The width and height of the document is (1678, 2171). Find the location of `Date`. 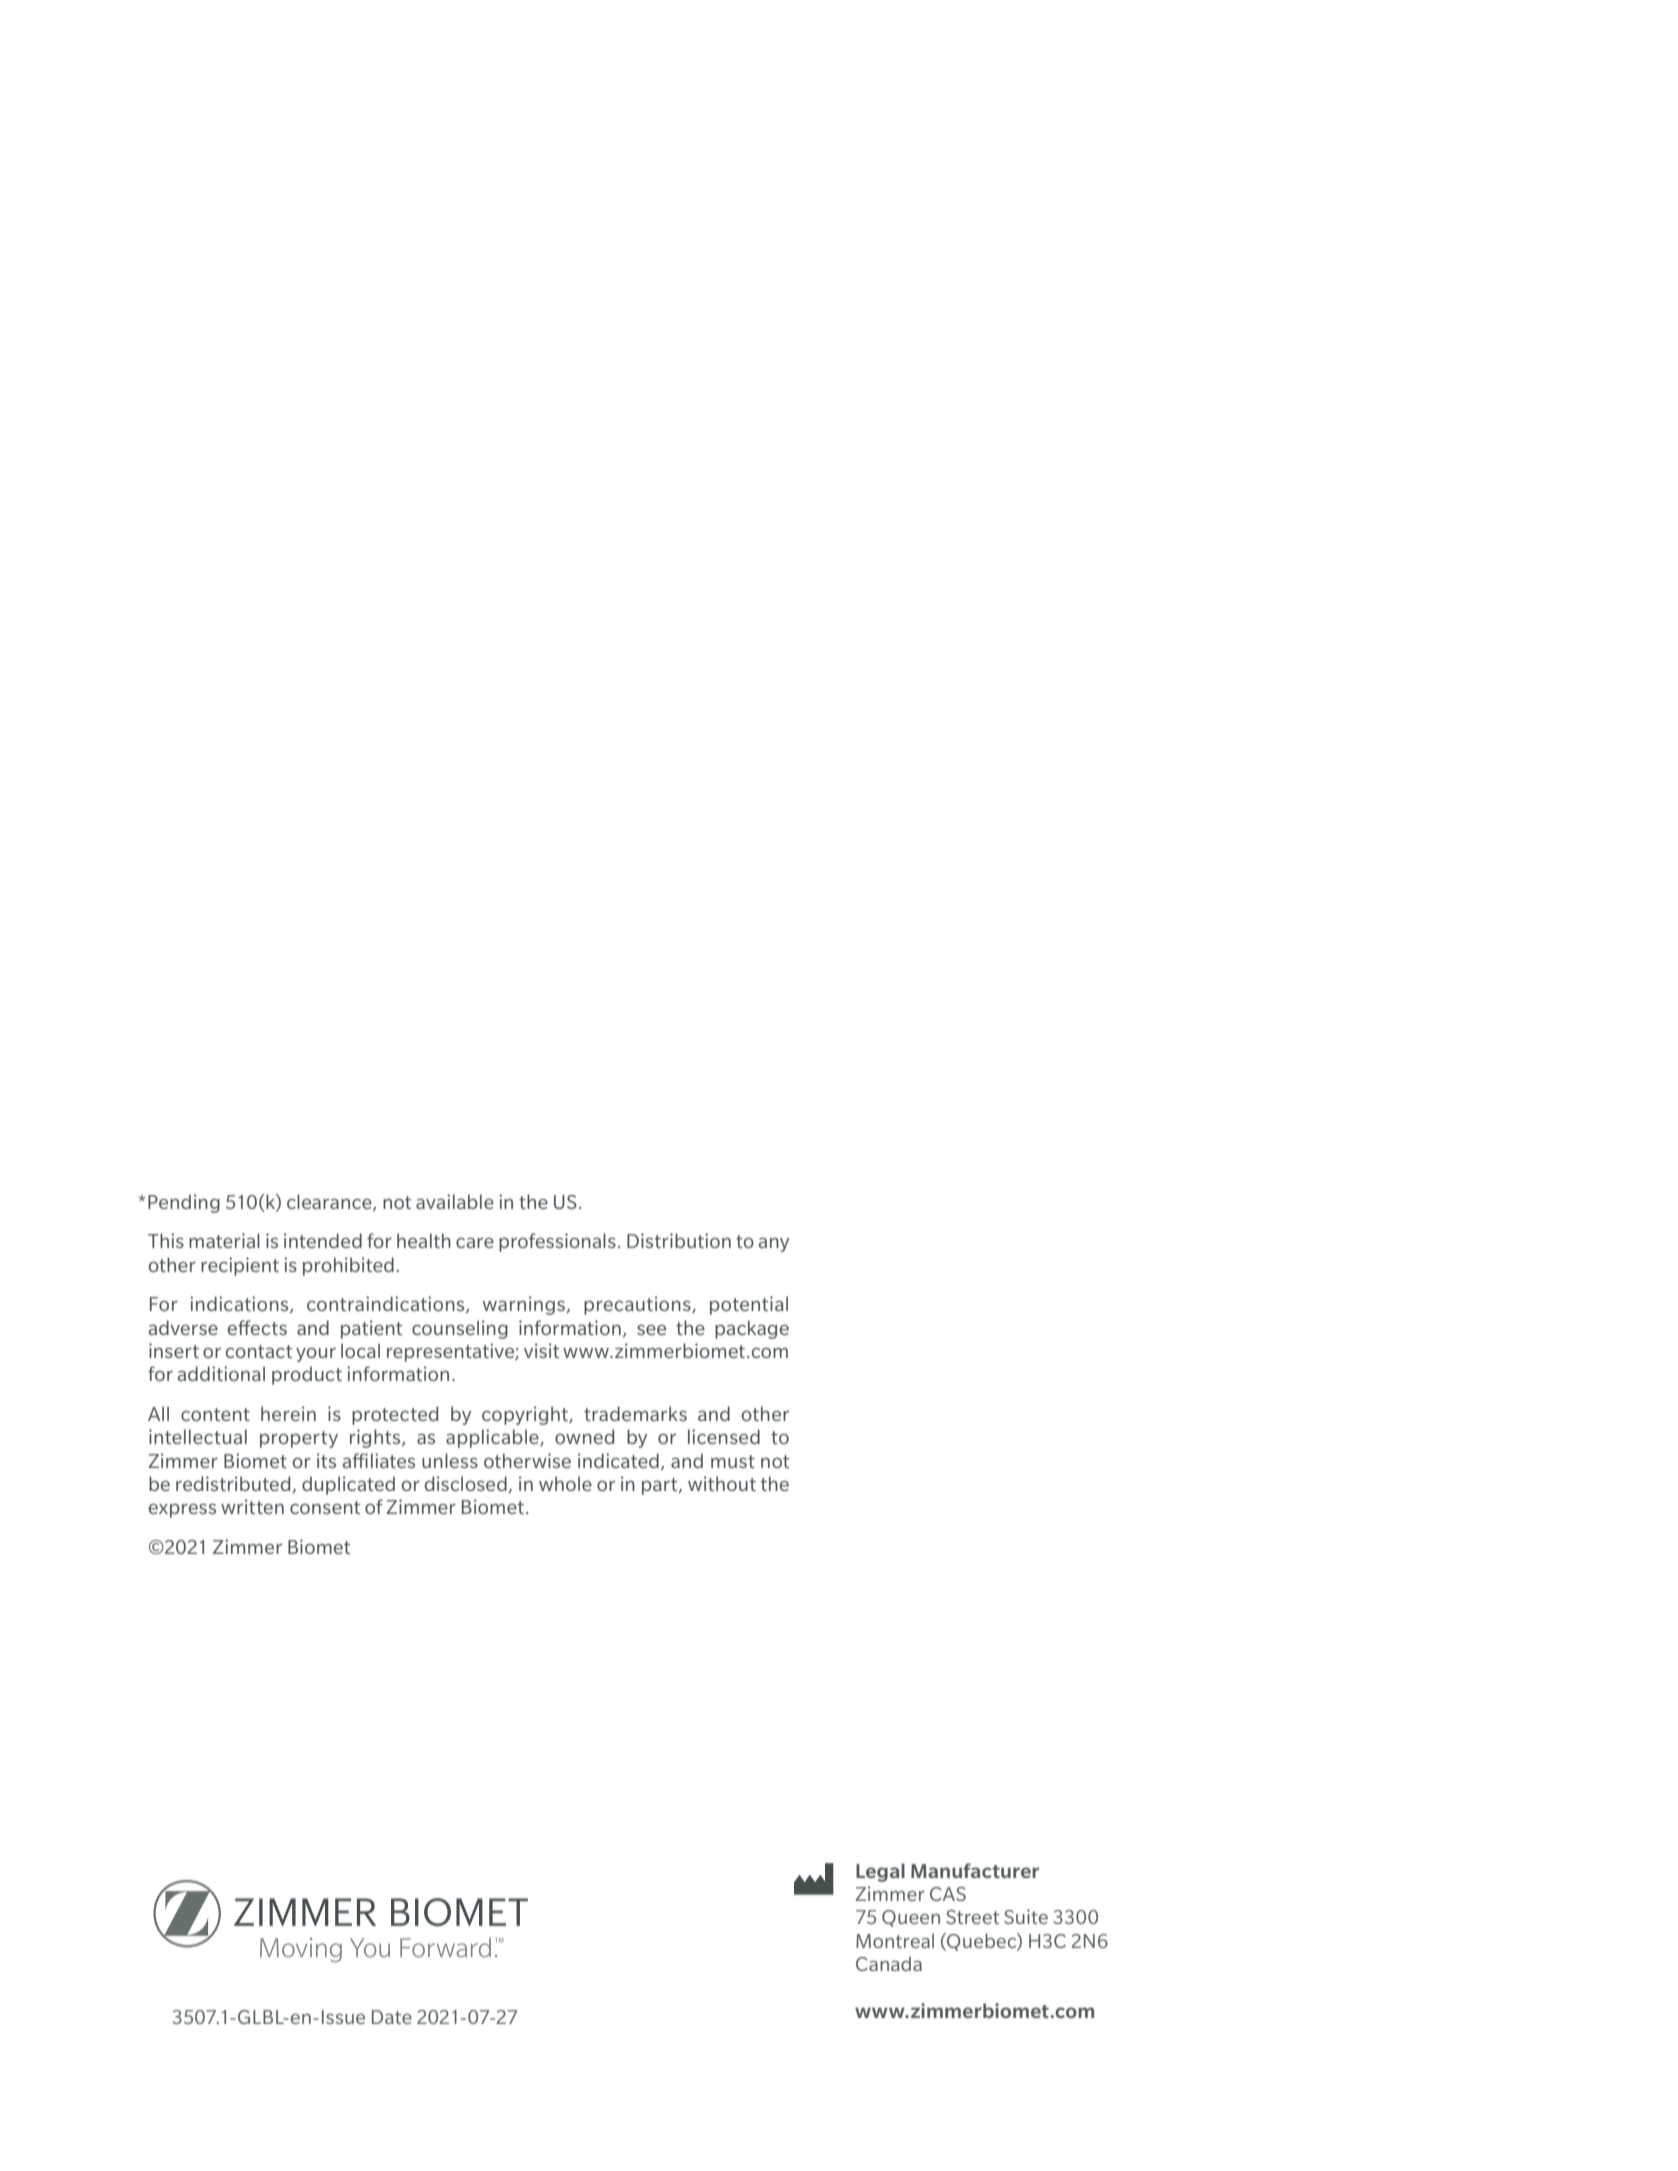

Date is located at coordinates (392, 2017).
